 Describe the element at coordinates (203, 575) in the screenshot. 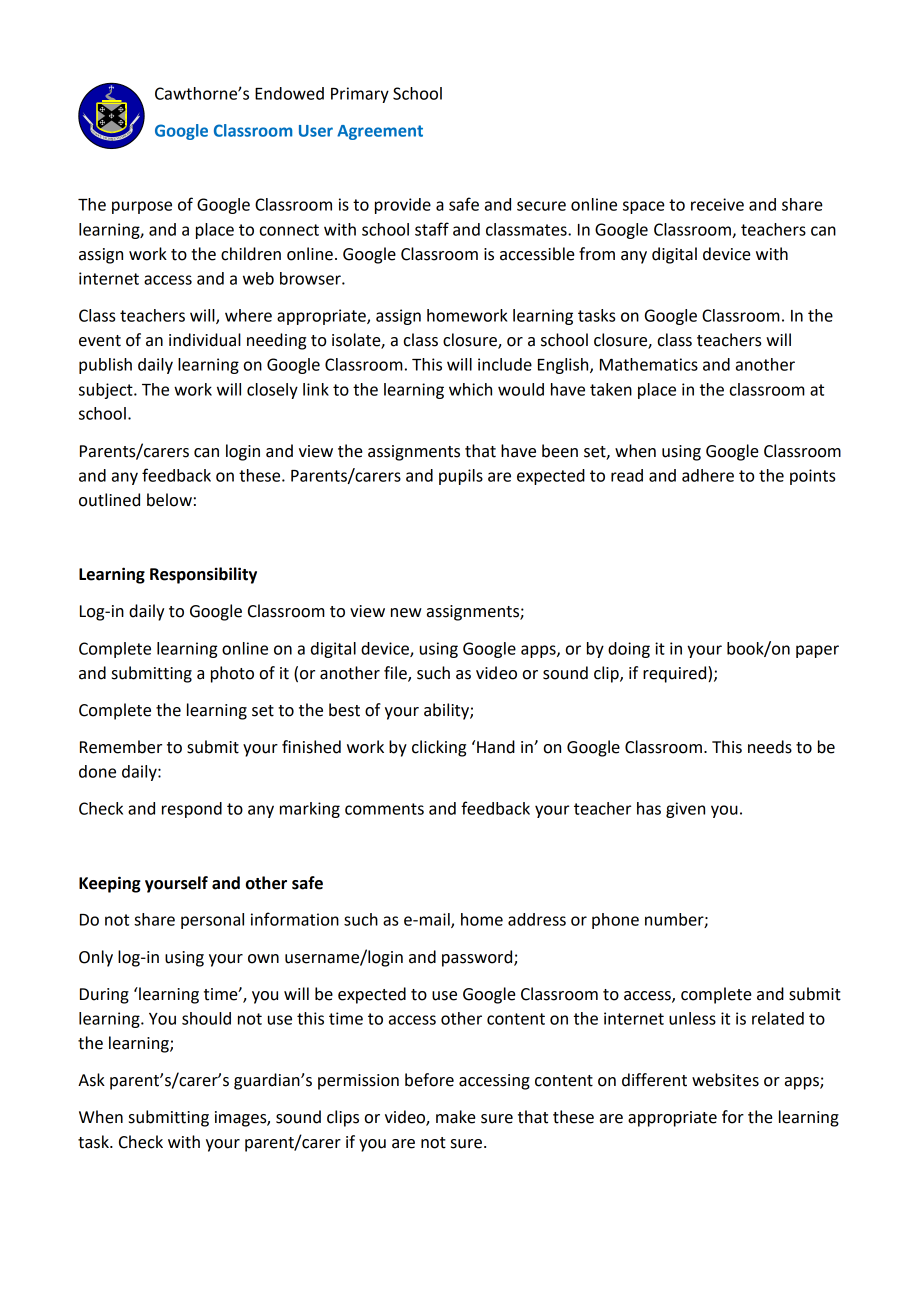

I see `Responsibility` at that location.
